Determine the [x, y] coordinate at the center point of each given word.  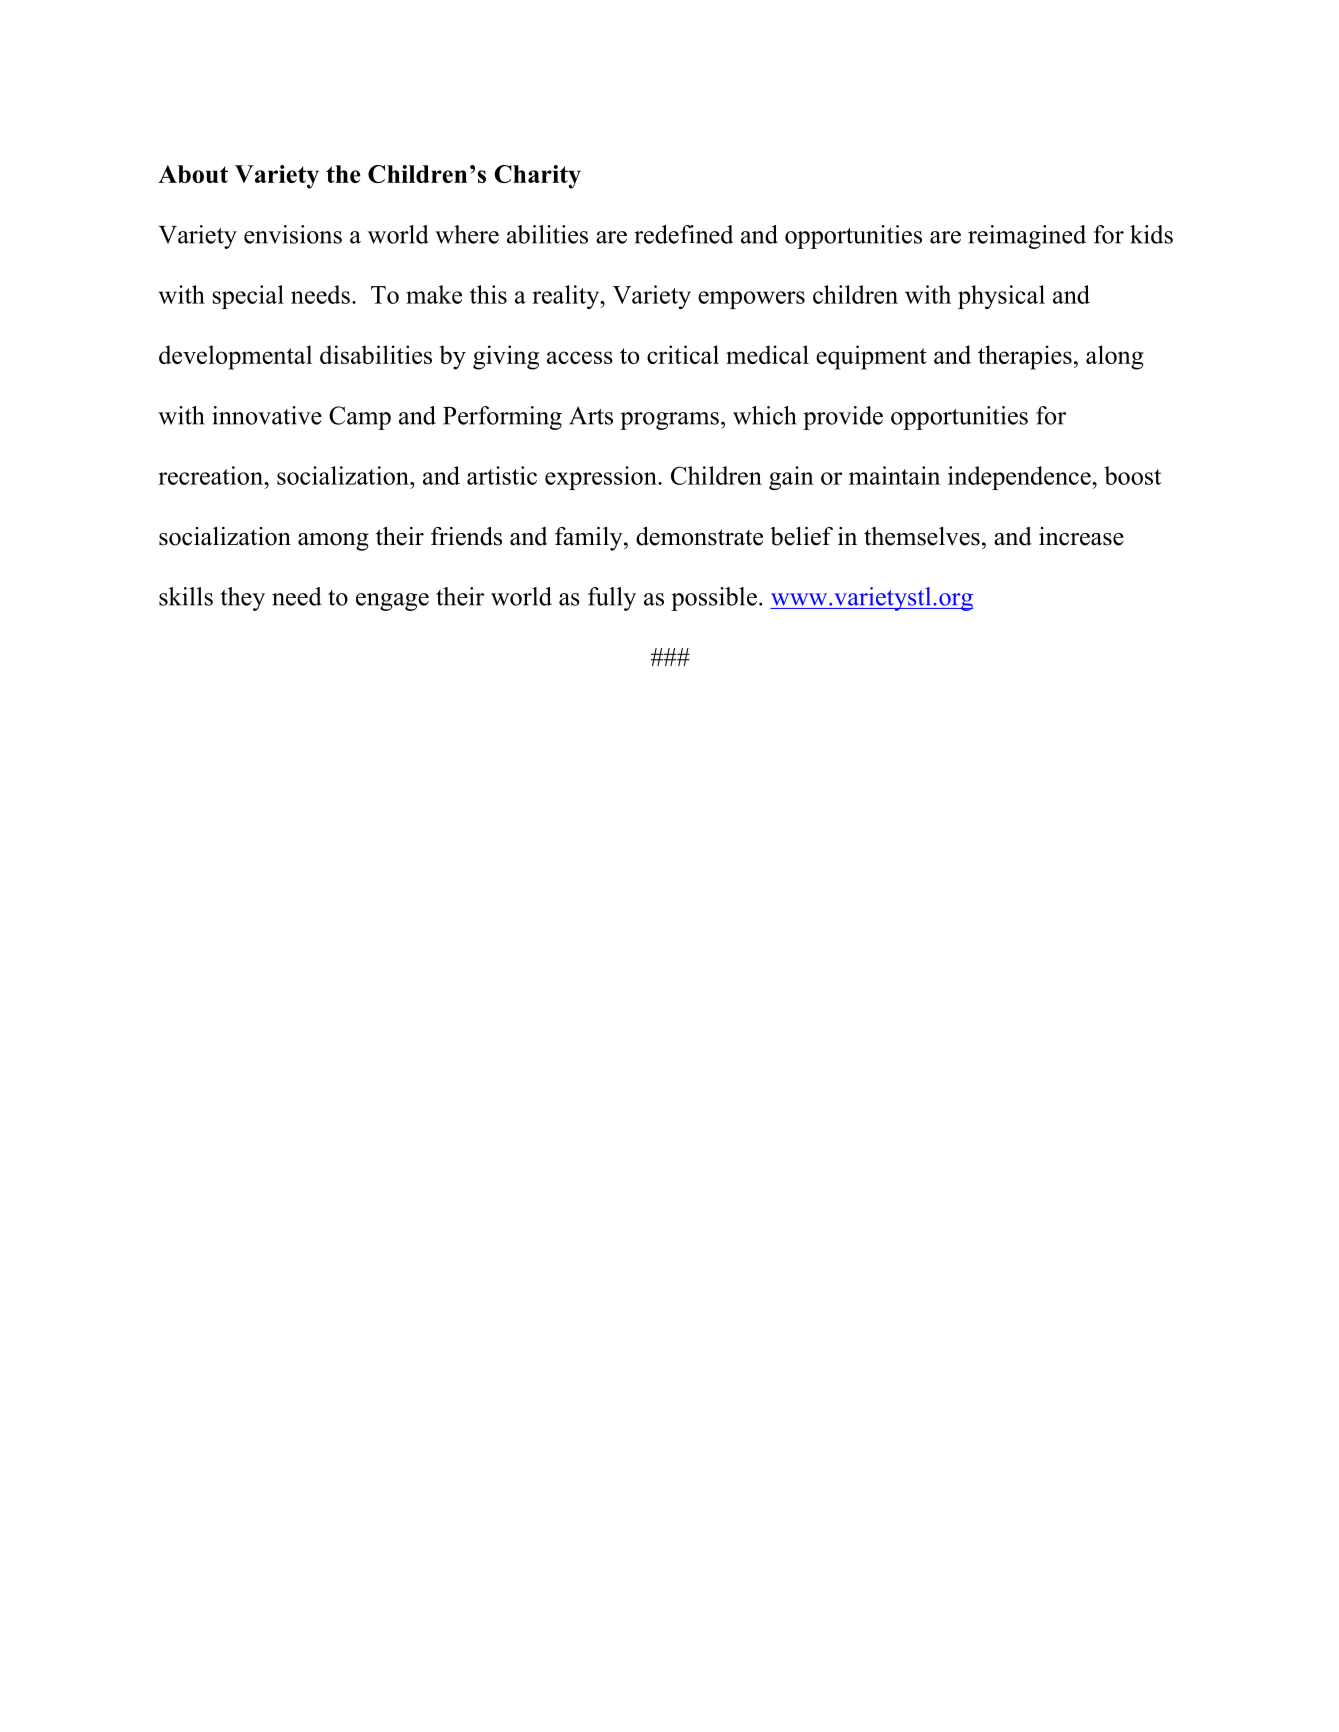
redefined [683, 234]
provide [843, 418]
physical [1001, 297]
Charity [537, 177]
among [333, 542]
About [193, 174]
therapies [1025, 357]
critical [683, 354]
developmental [235, 357]
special [248, 297]
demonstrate [699, 536]
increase [1081, 536]
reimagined [1027, 237]
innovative [267, 415]
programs [669, 421]
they [242, 599]
